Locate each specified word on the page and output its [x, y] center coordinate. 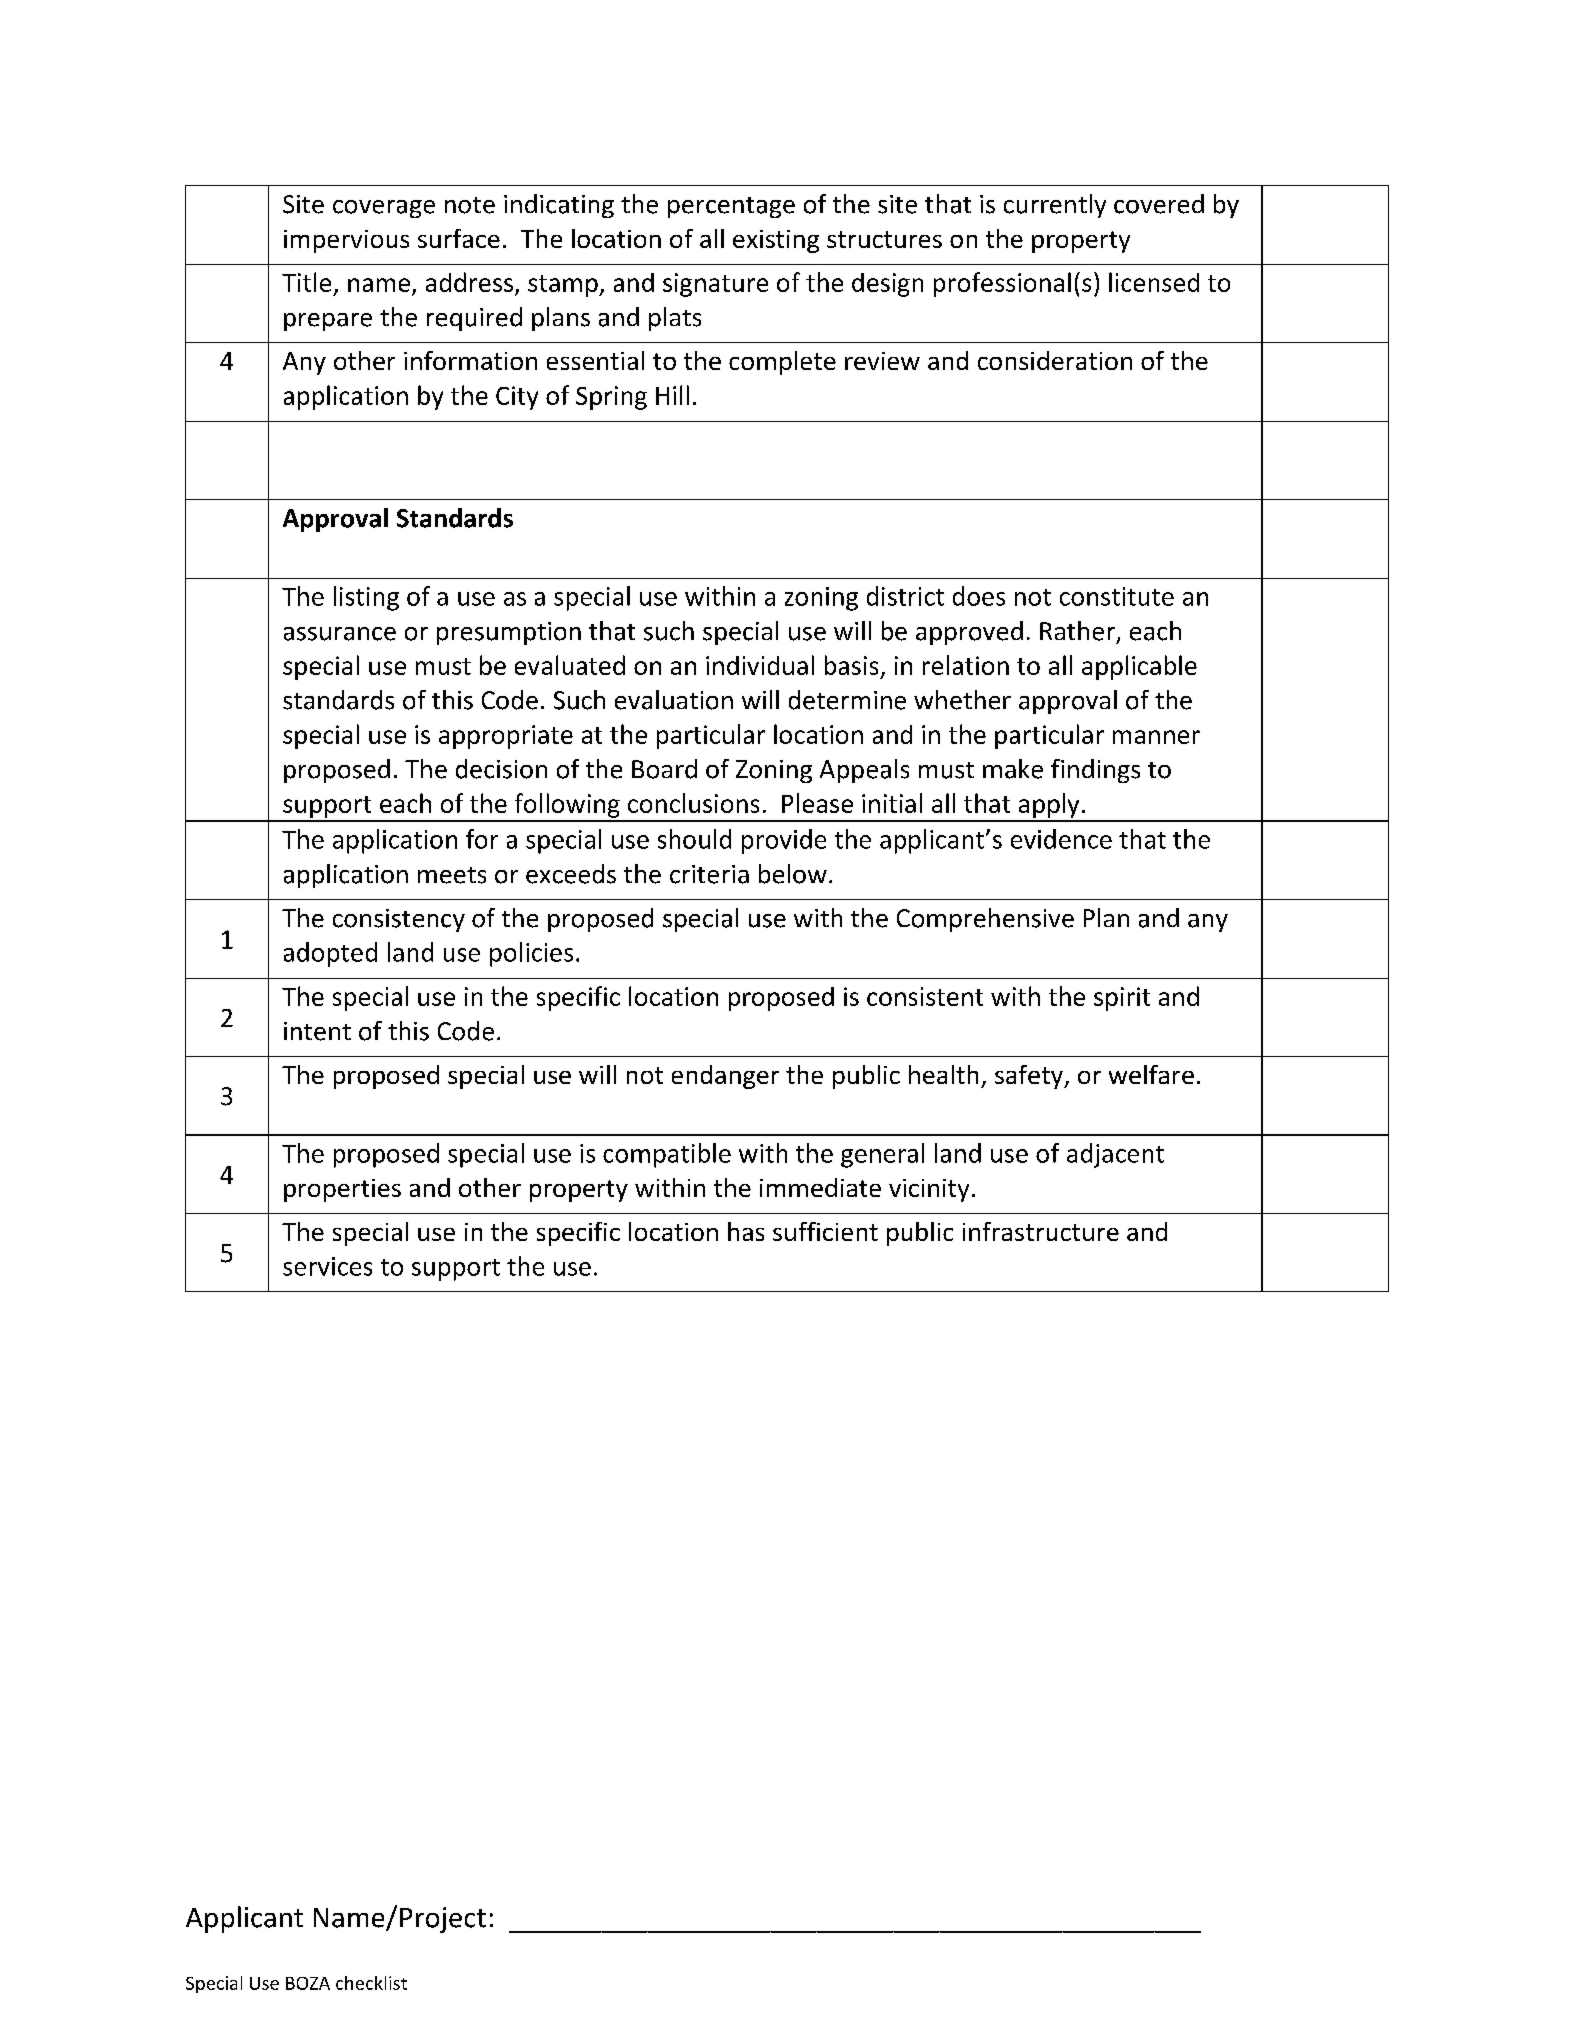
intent [317, 1031]
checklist [371, 1983]
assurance [340, 634]
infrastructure [1041, 1231]
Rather [1077, 631]
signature [715, 285]
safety [1030, 1077]
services [327, 1266]
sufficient [825, 1231]
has [746, 1231]
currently [1055, 206]
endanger [725, 1077]
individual [760, 665]
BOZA [308, 1983]
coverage [384, 209]
